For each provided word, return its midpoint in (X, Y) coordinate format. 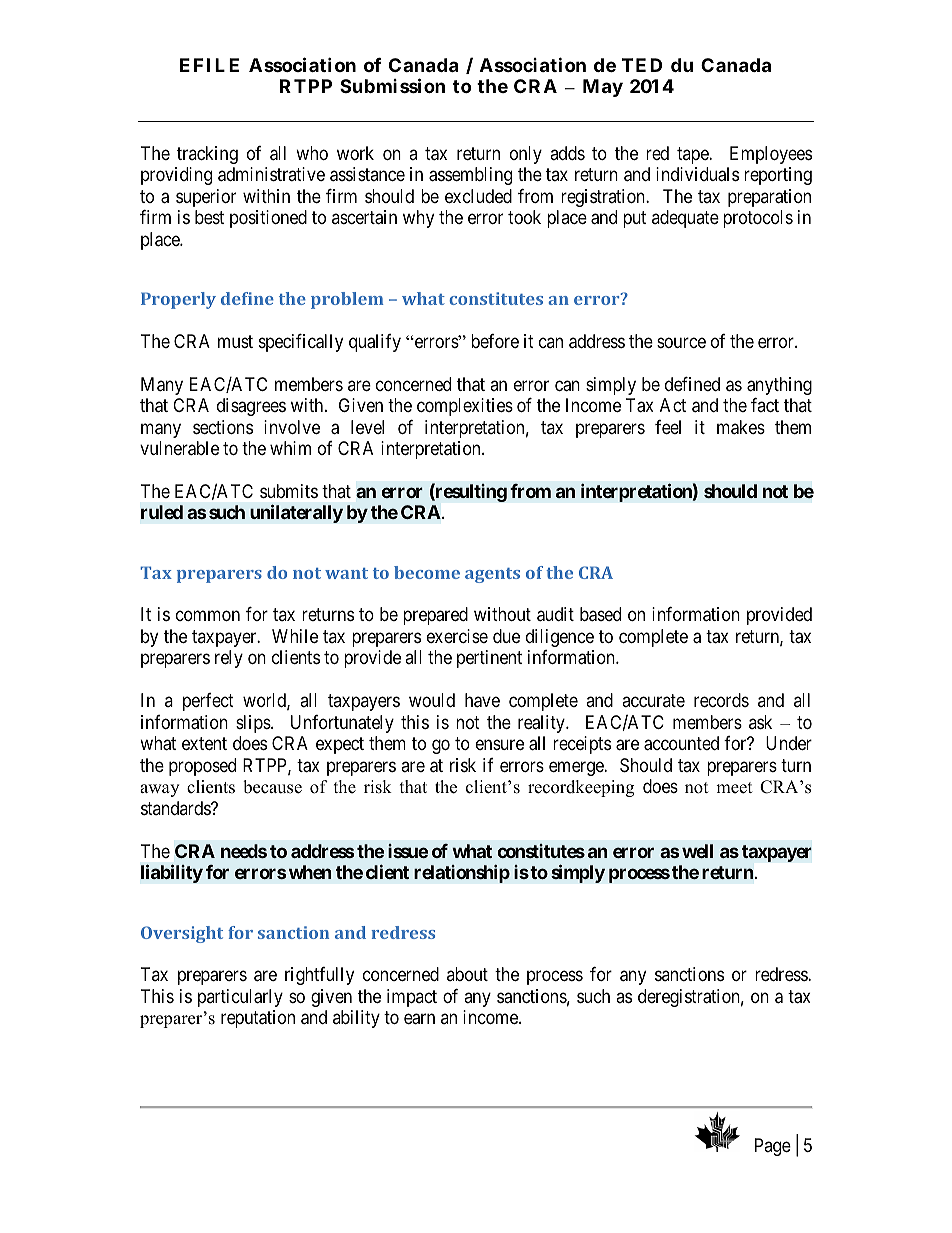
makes (741, 427)
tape (693, 155)
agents (492, 575)
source (681, 342)
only (526, 155)
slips (254, 724)
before (495, 341)
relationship (462, 873)
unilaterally (296, 514)
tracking (207, 155)
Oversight (182, 934)
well (697, 851)
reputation (258, 1019)
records (721, 700)
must (235, 341)
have (482, 700)
